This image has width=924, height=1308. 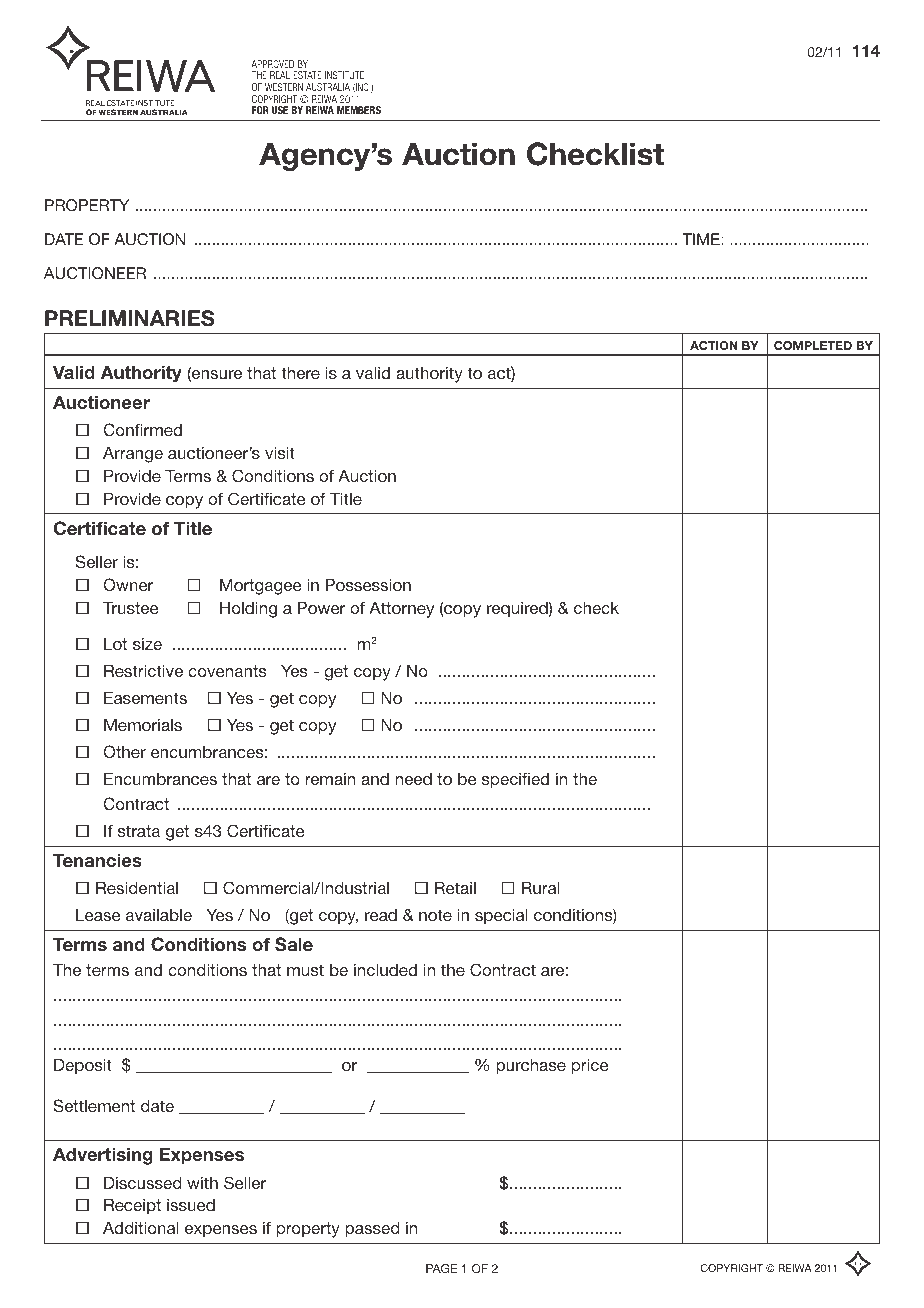 What do you see at coordinates (714, 345) in the image?
I see `Action` at bounding box center [714, 345].
